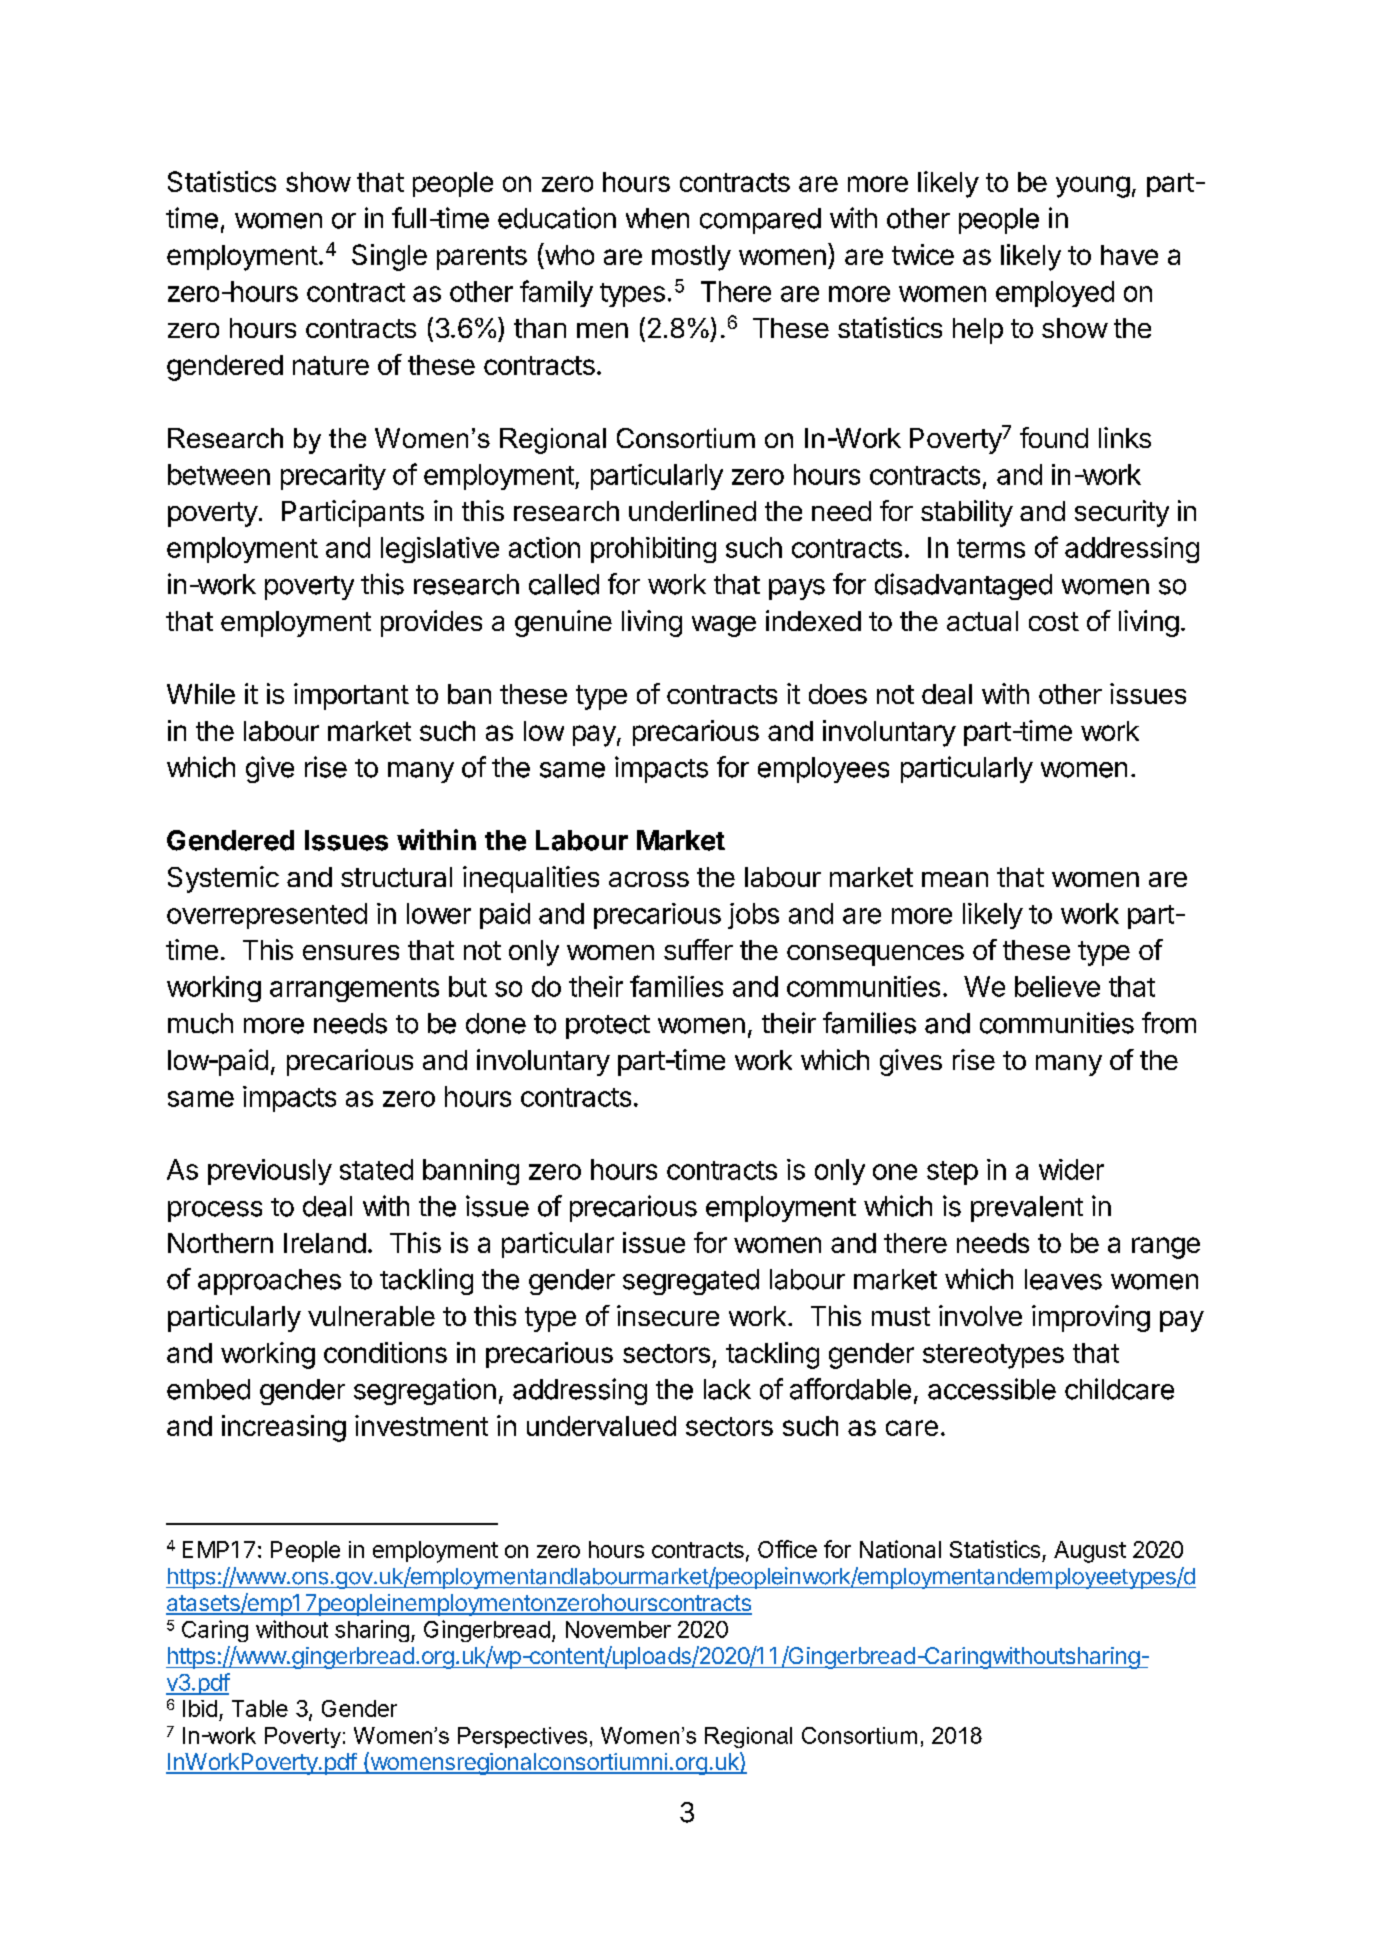  I want to click on believe, so click(1057, 986).
